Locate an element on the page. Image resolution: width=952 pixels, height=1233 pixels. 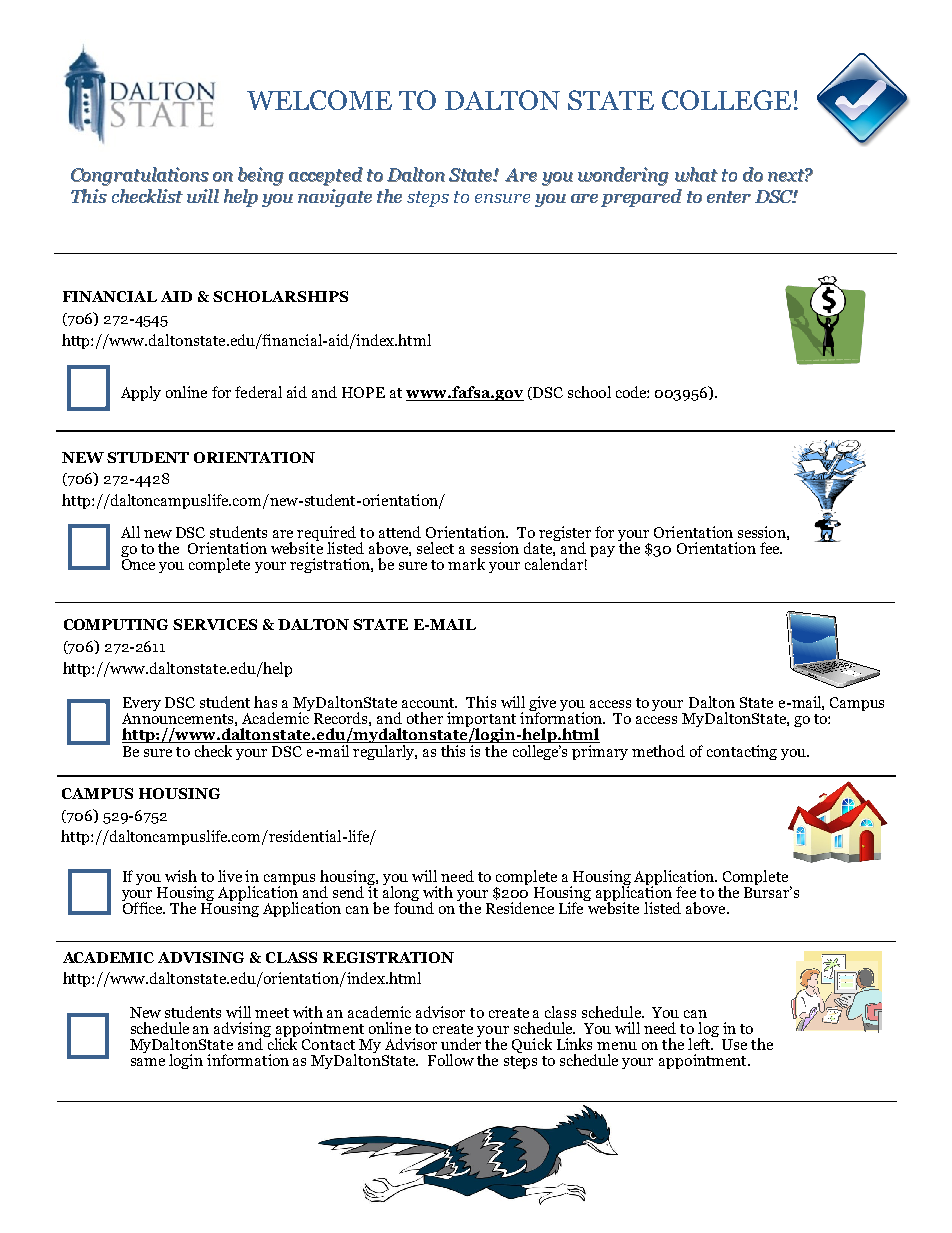
select is located at coordinates (435, 548).
